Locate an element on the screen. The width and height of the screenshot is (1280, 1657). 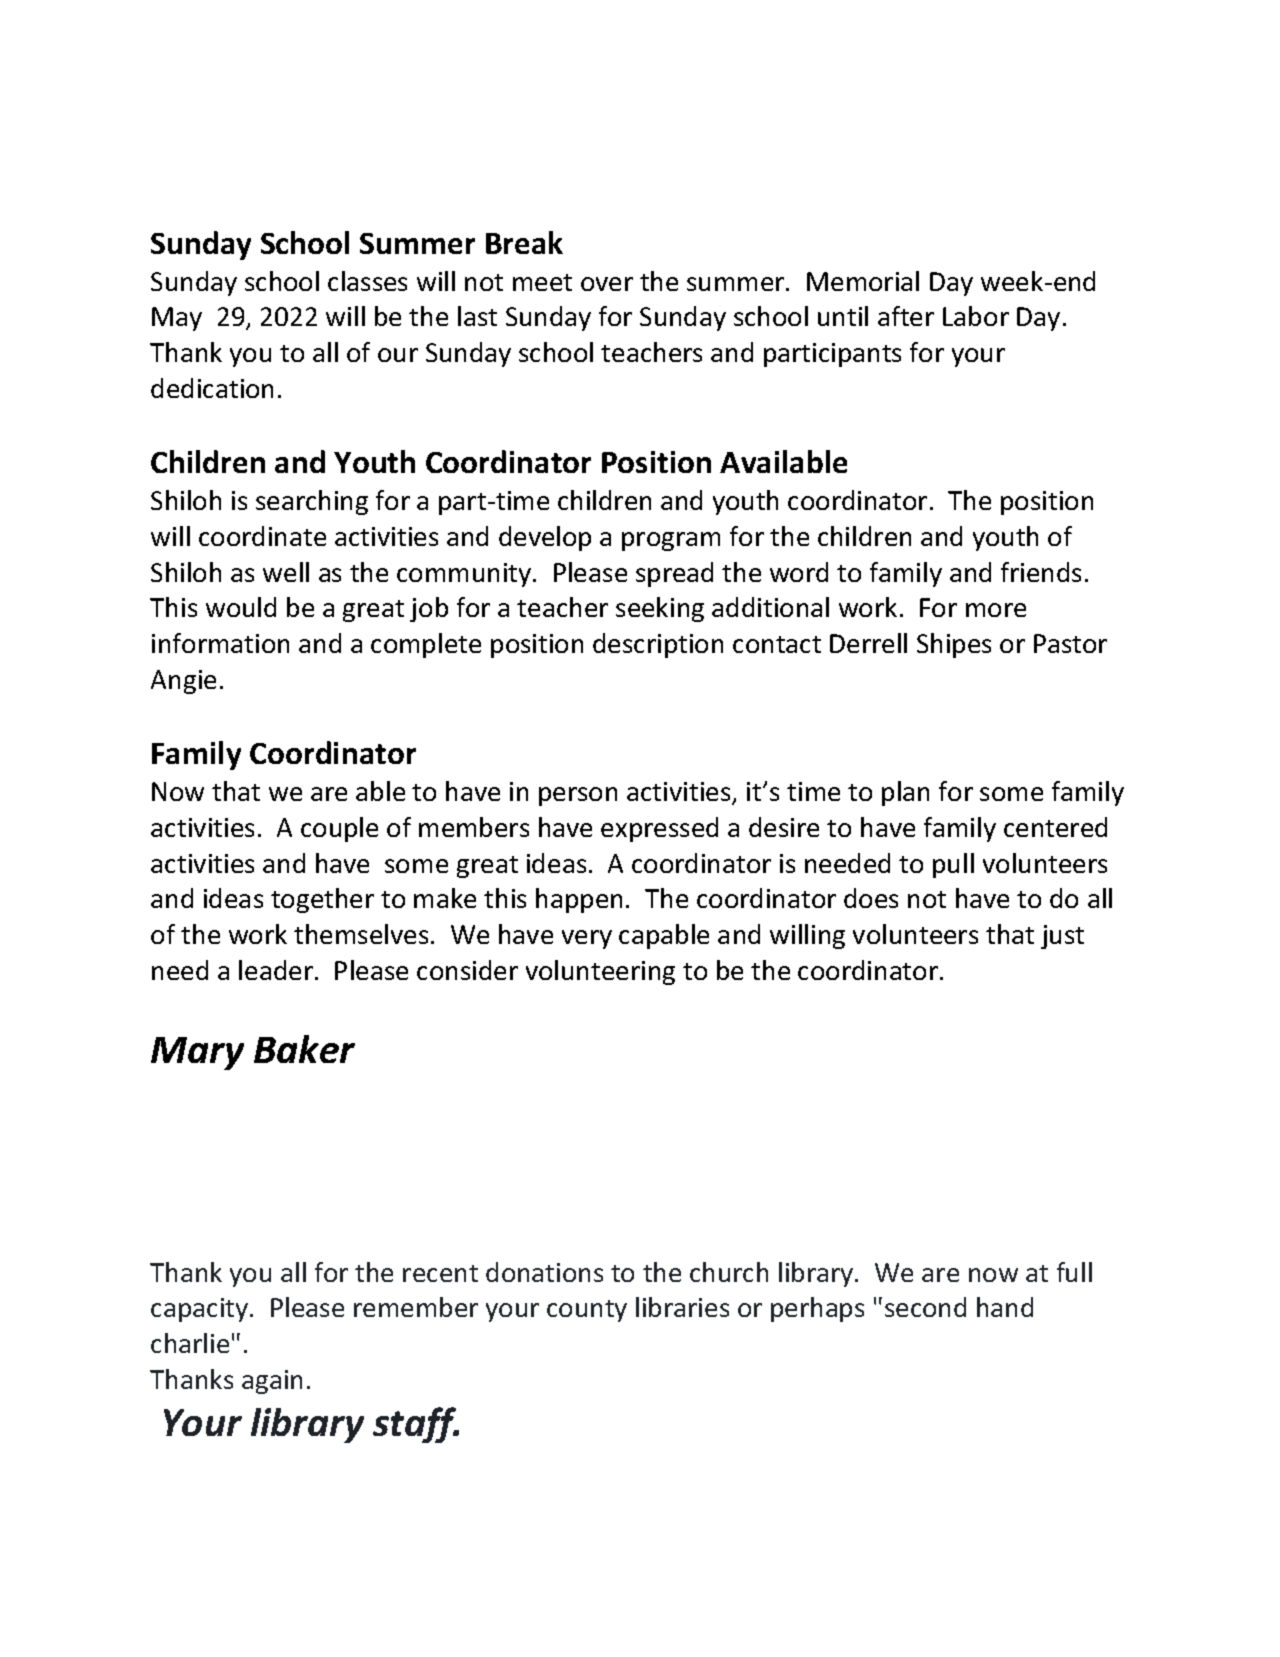
more is located at coordinates (996, 610).
